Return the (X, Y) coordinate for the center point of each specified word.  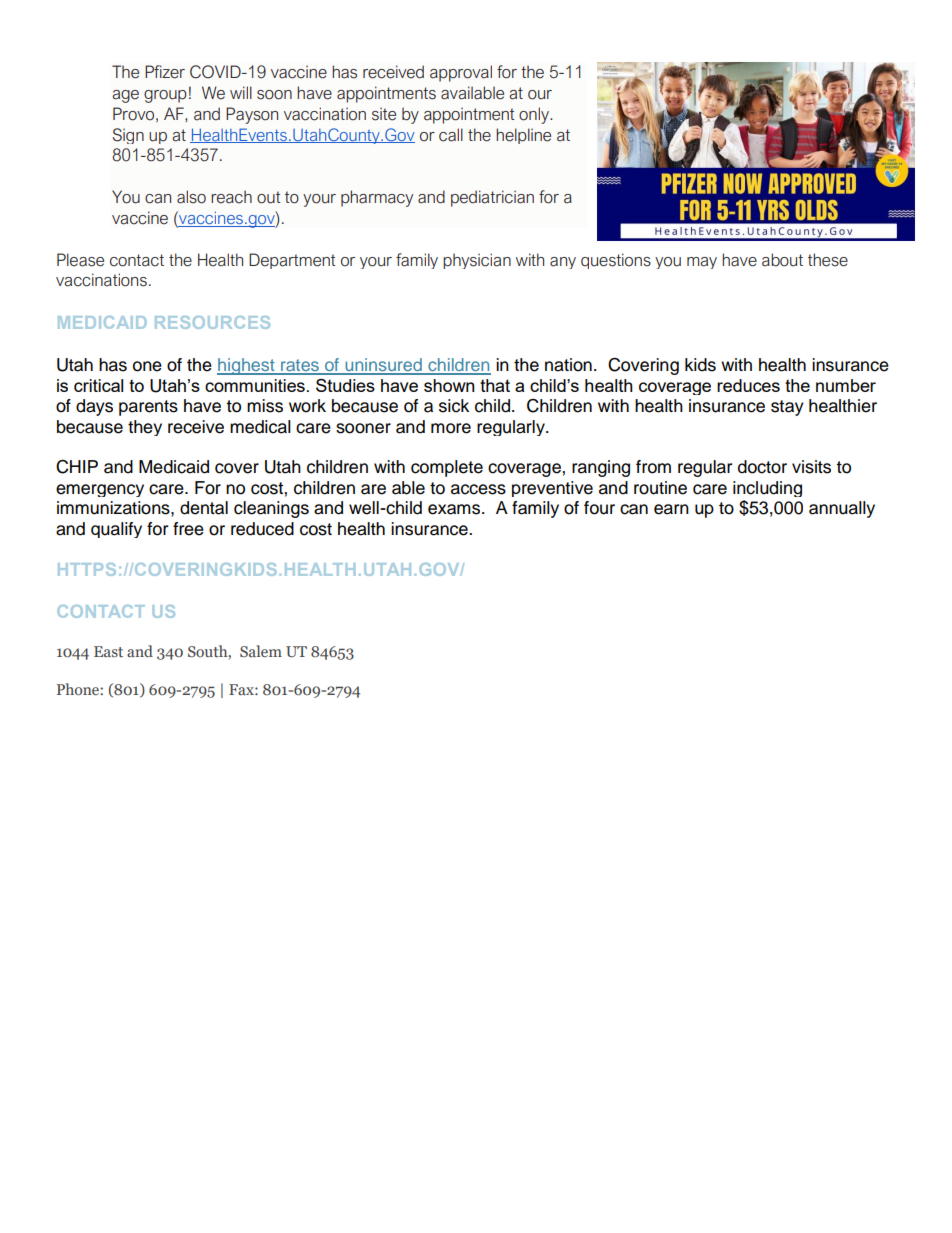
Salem (261, 651)
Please (80, 260)
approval (461, 73)
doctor (762, 467)
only (535, 115)
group (165, 96)
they (145, 428)
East (108, 651)
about (782, 260)
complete (447, 468)
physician (477, 261)
